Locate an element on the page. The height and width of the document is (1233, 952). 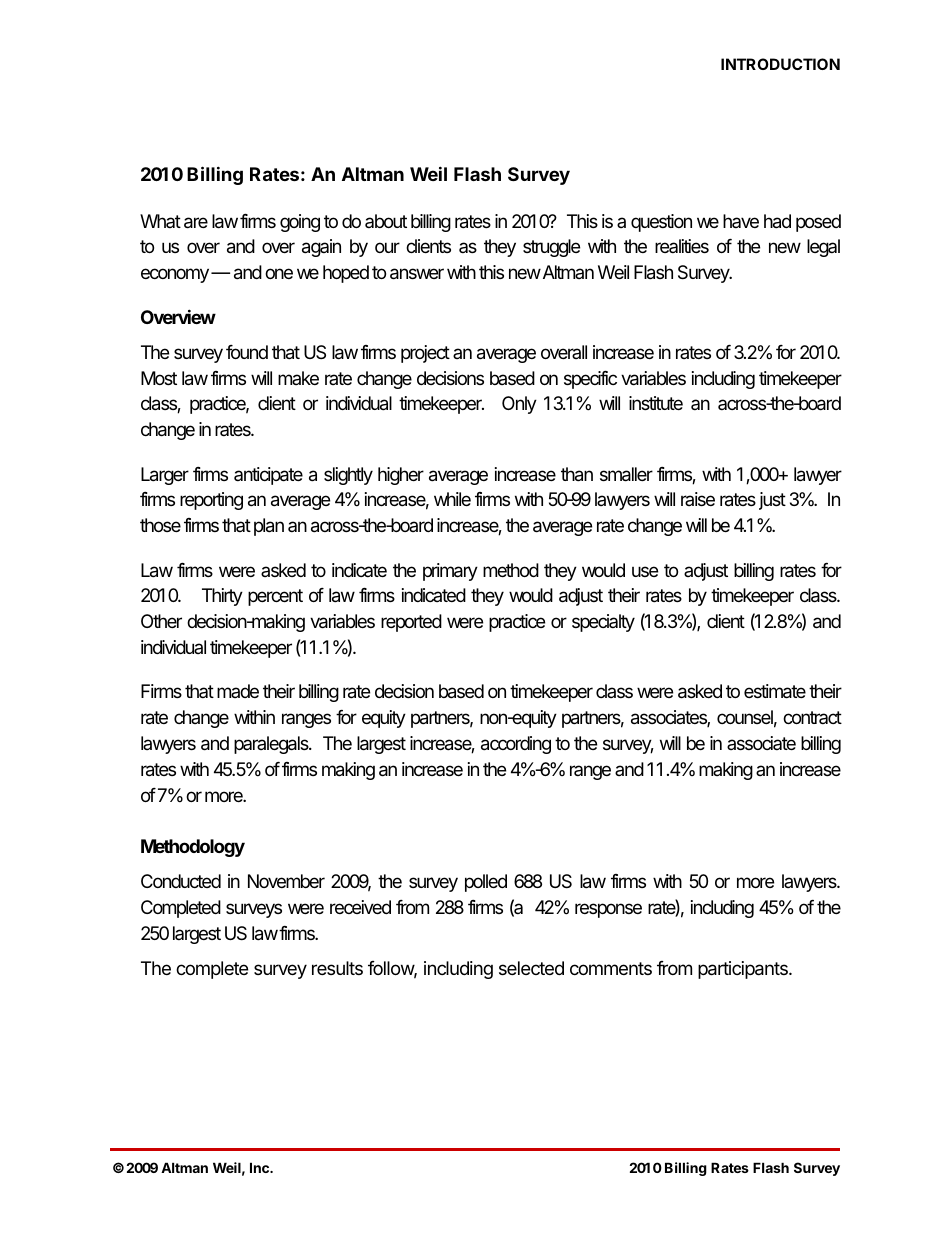
Thirty is located at coordinates (222, 597).
